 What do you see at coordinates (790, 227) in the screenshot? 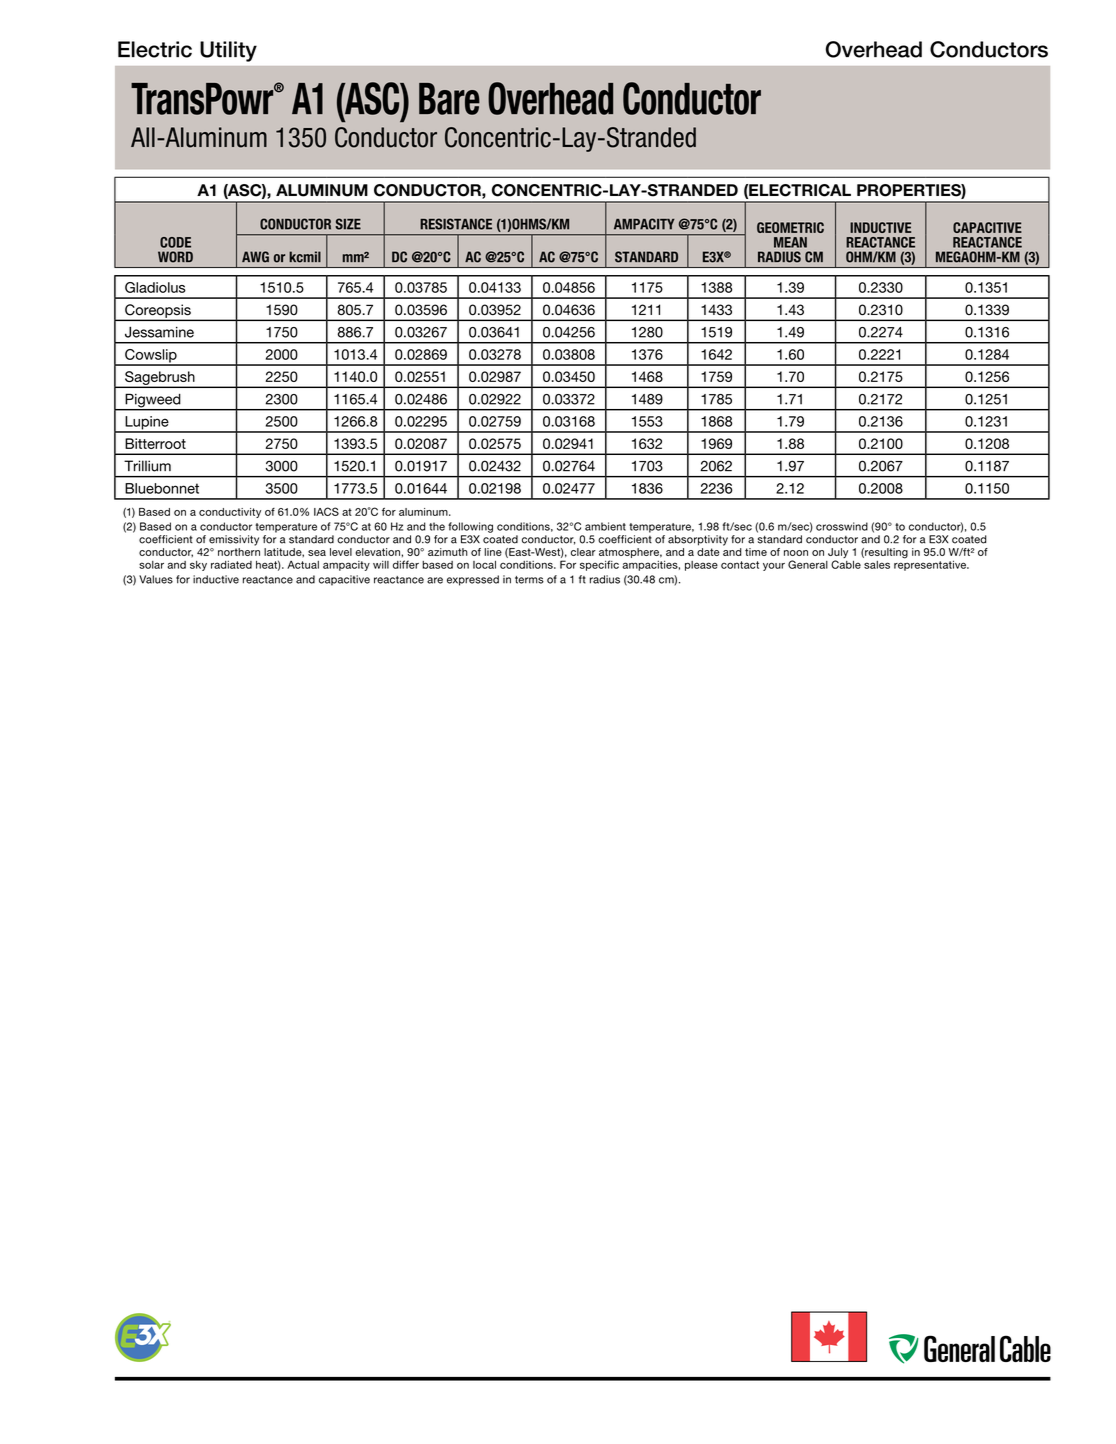
I see `GEOMETRIC` at bounding box center [790, 227].
